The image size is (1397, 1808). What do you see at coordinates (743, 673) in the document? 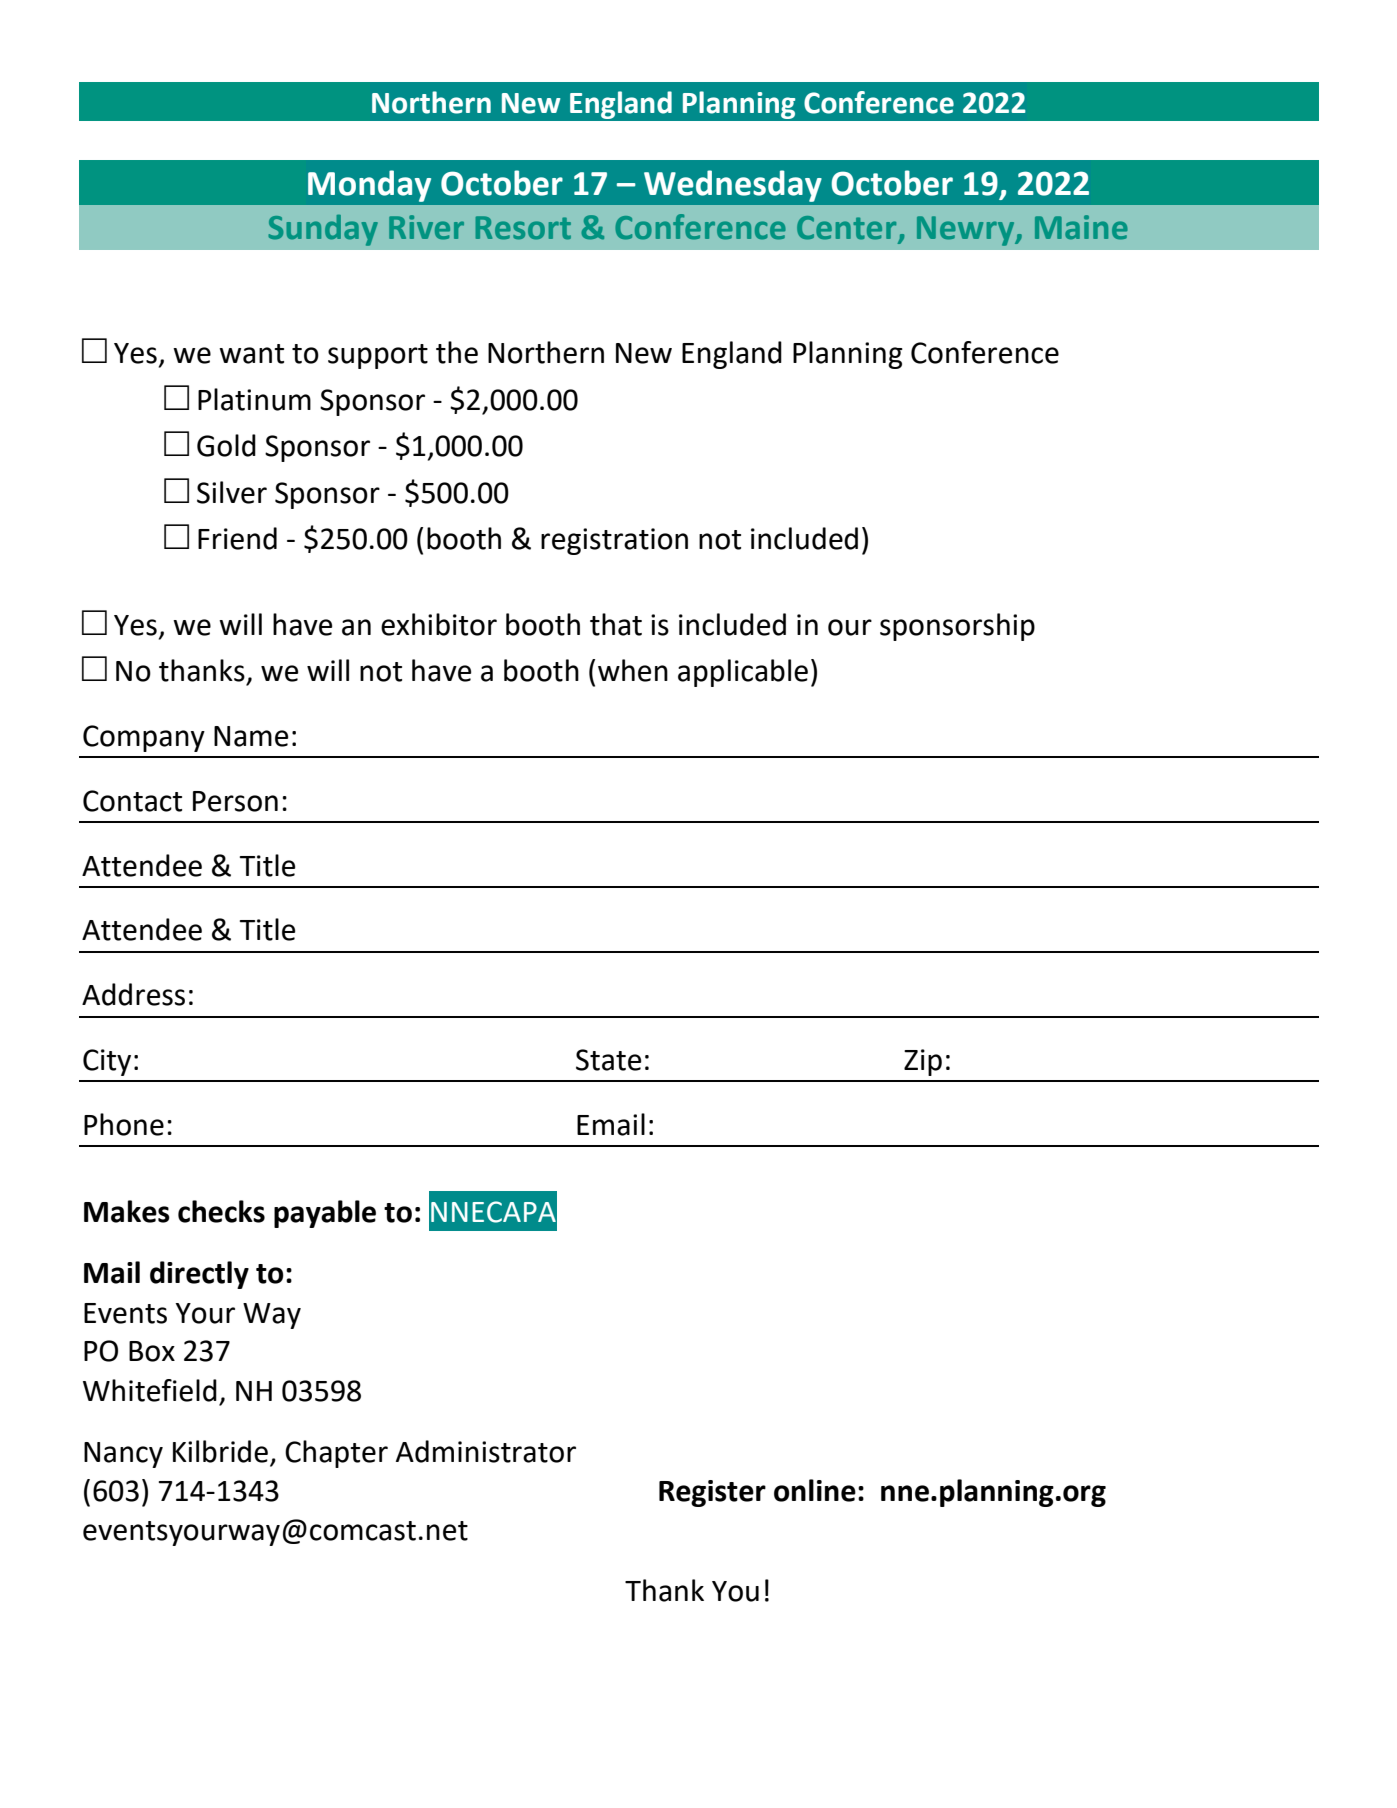
I see `applicable` at bounding box center [743, 673].
